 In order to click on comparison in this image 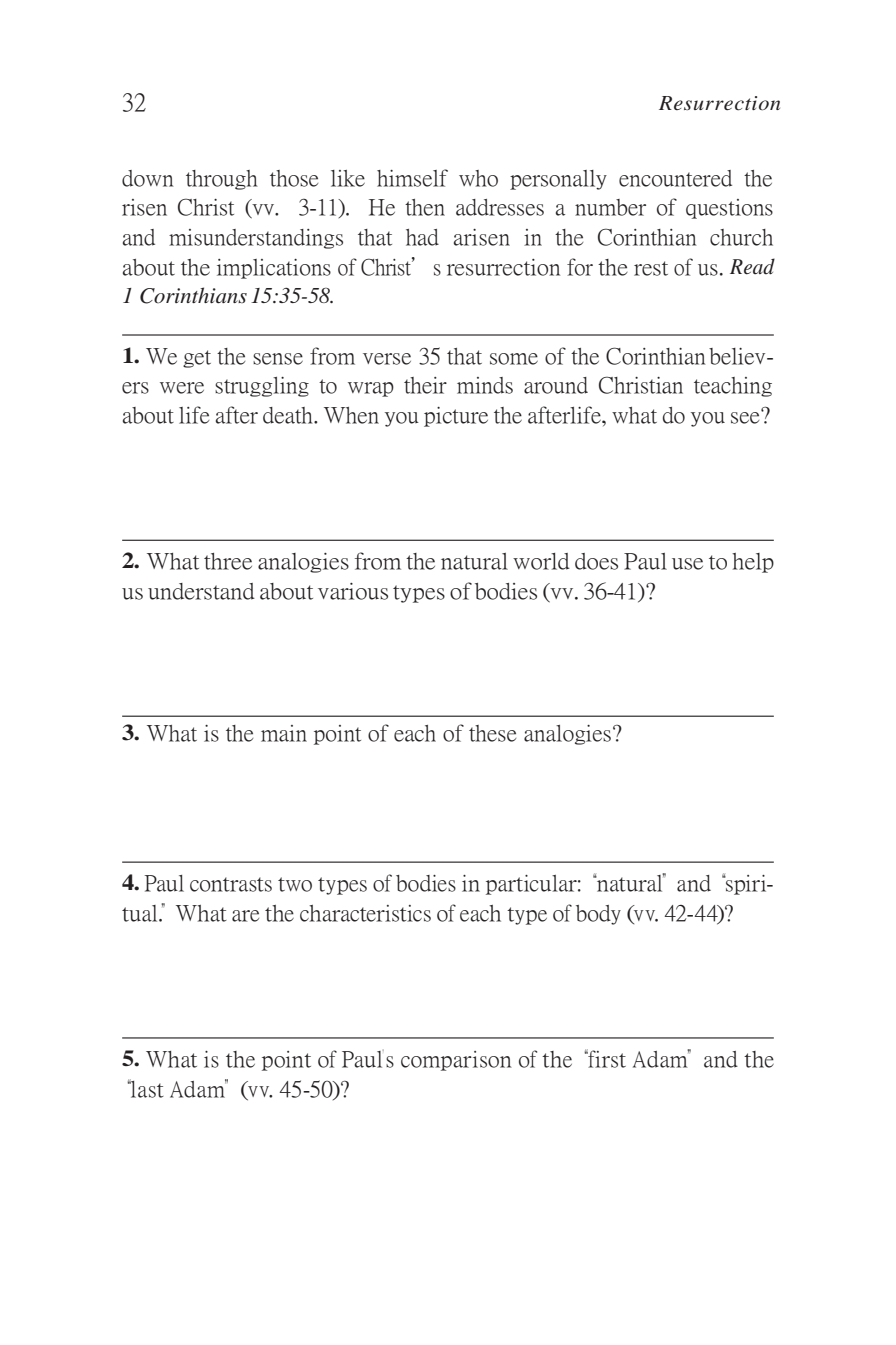, I will do `click(456, 1061)`.
